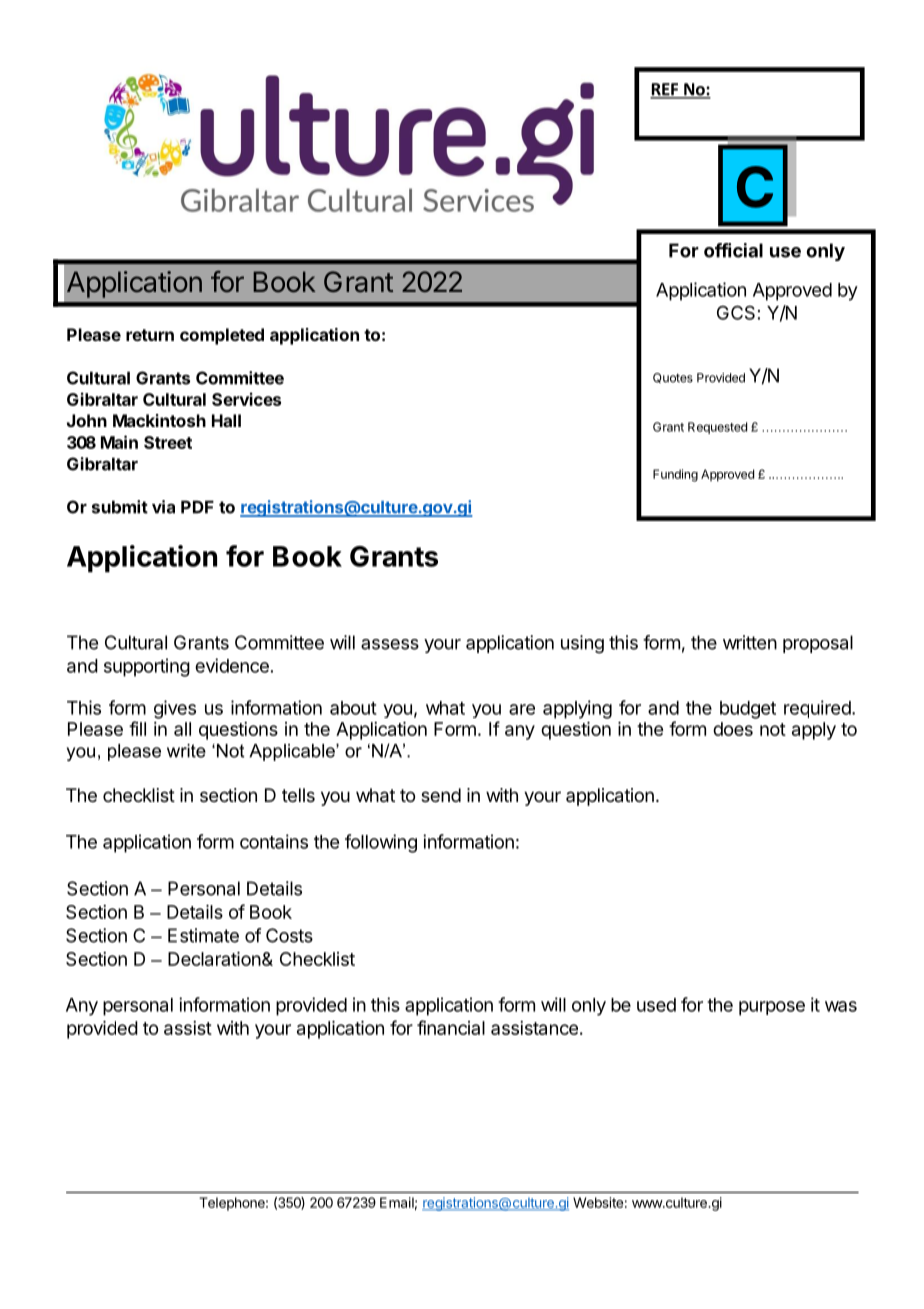  Describe the element at coordinates (733, 250) in the image. I see `official` at that location.
